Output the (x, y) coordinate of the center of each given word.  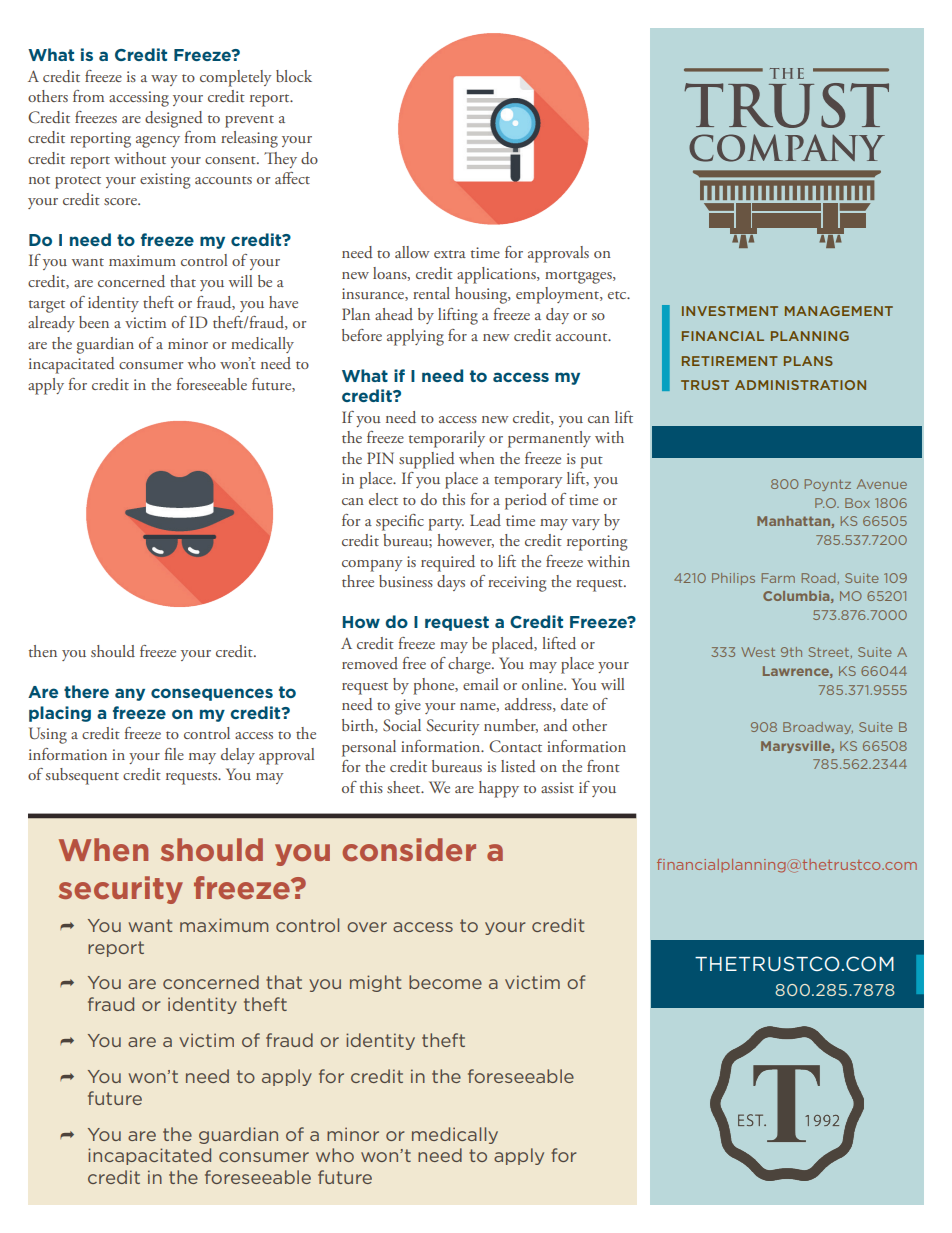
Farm (778, 578)
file (174, 754)
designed (174, 119)
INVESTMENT (730, 311)
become (445, 982)
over (367, 927)
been (94, 322)
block (294, 76)
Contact (515, 746)
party (446, 524)
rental (431, 293)
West (758, 652)
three (358, 581)
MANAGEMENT (839, 311)
